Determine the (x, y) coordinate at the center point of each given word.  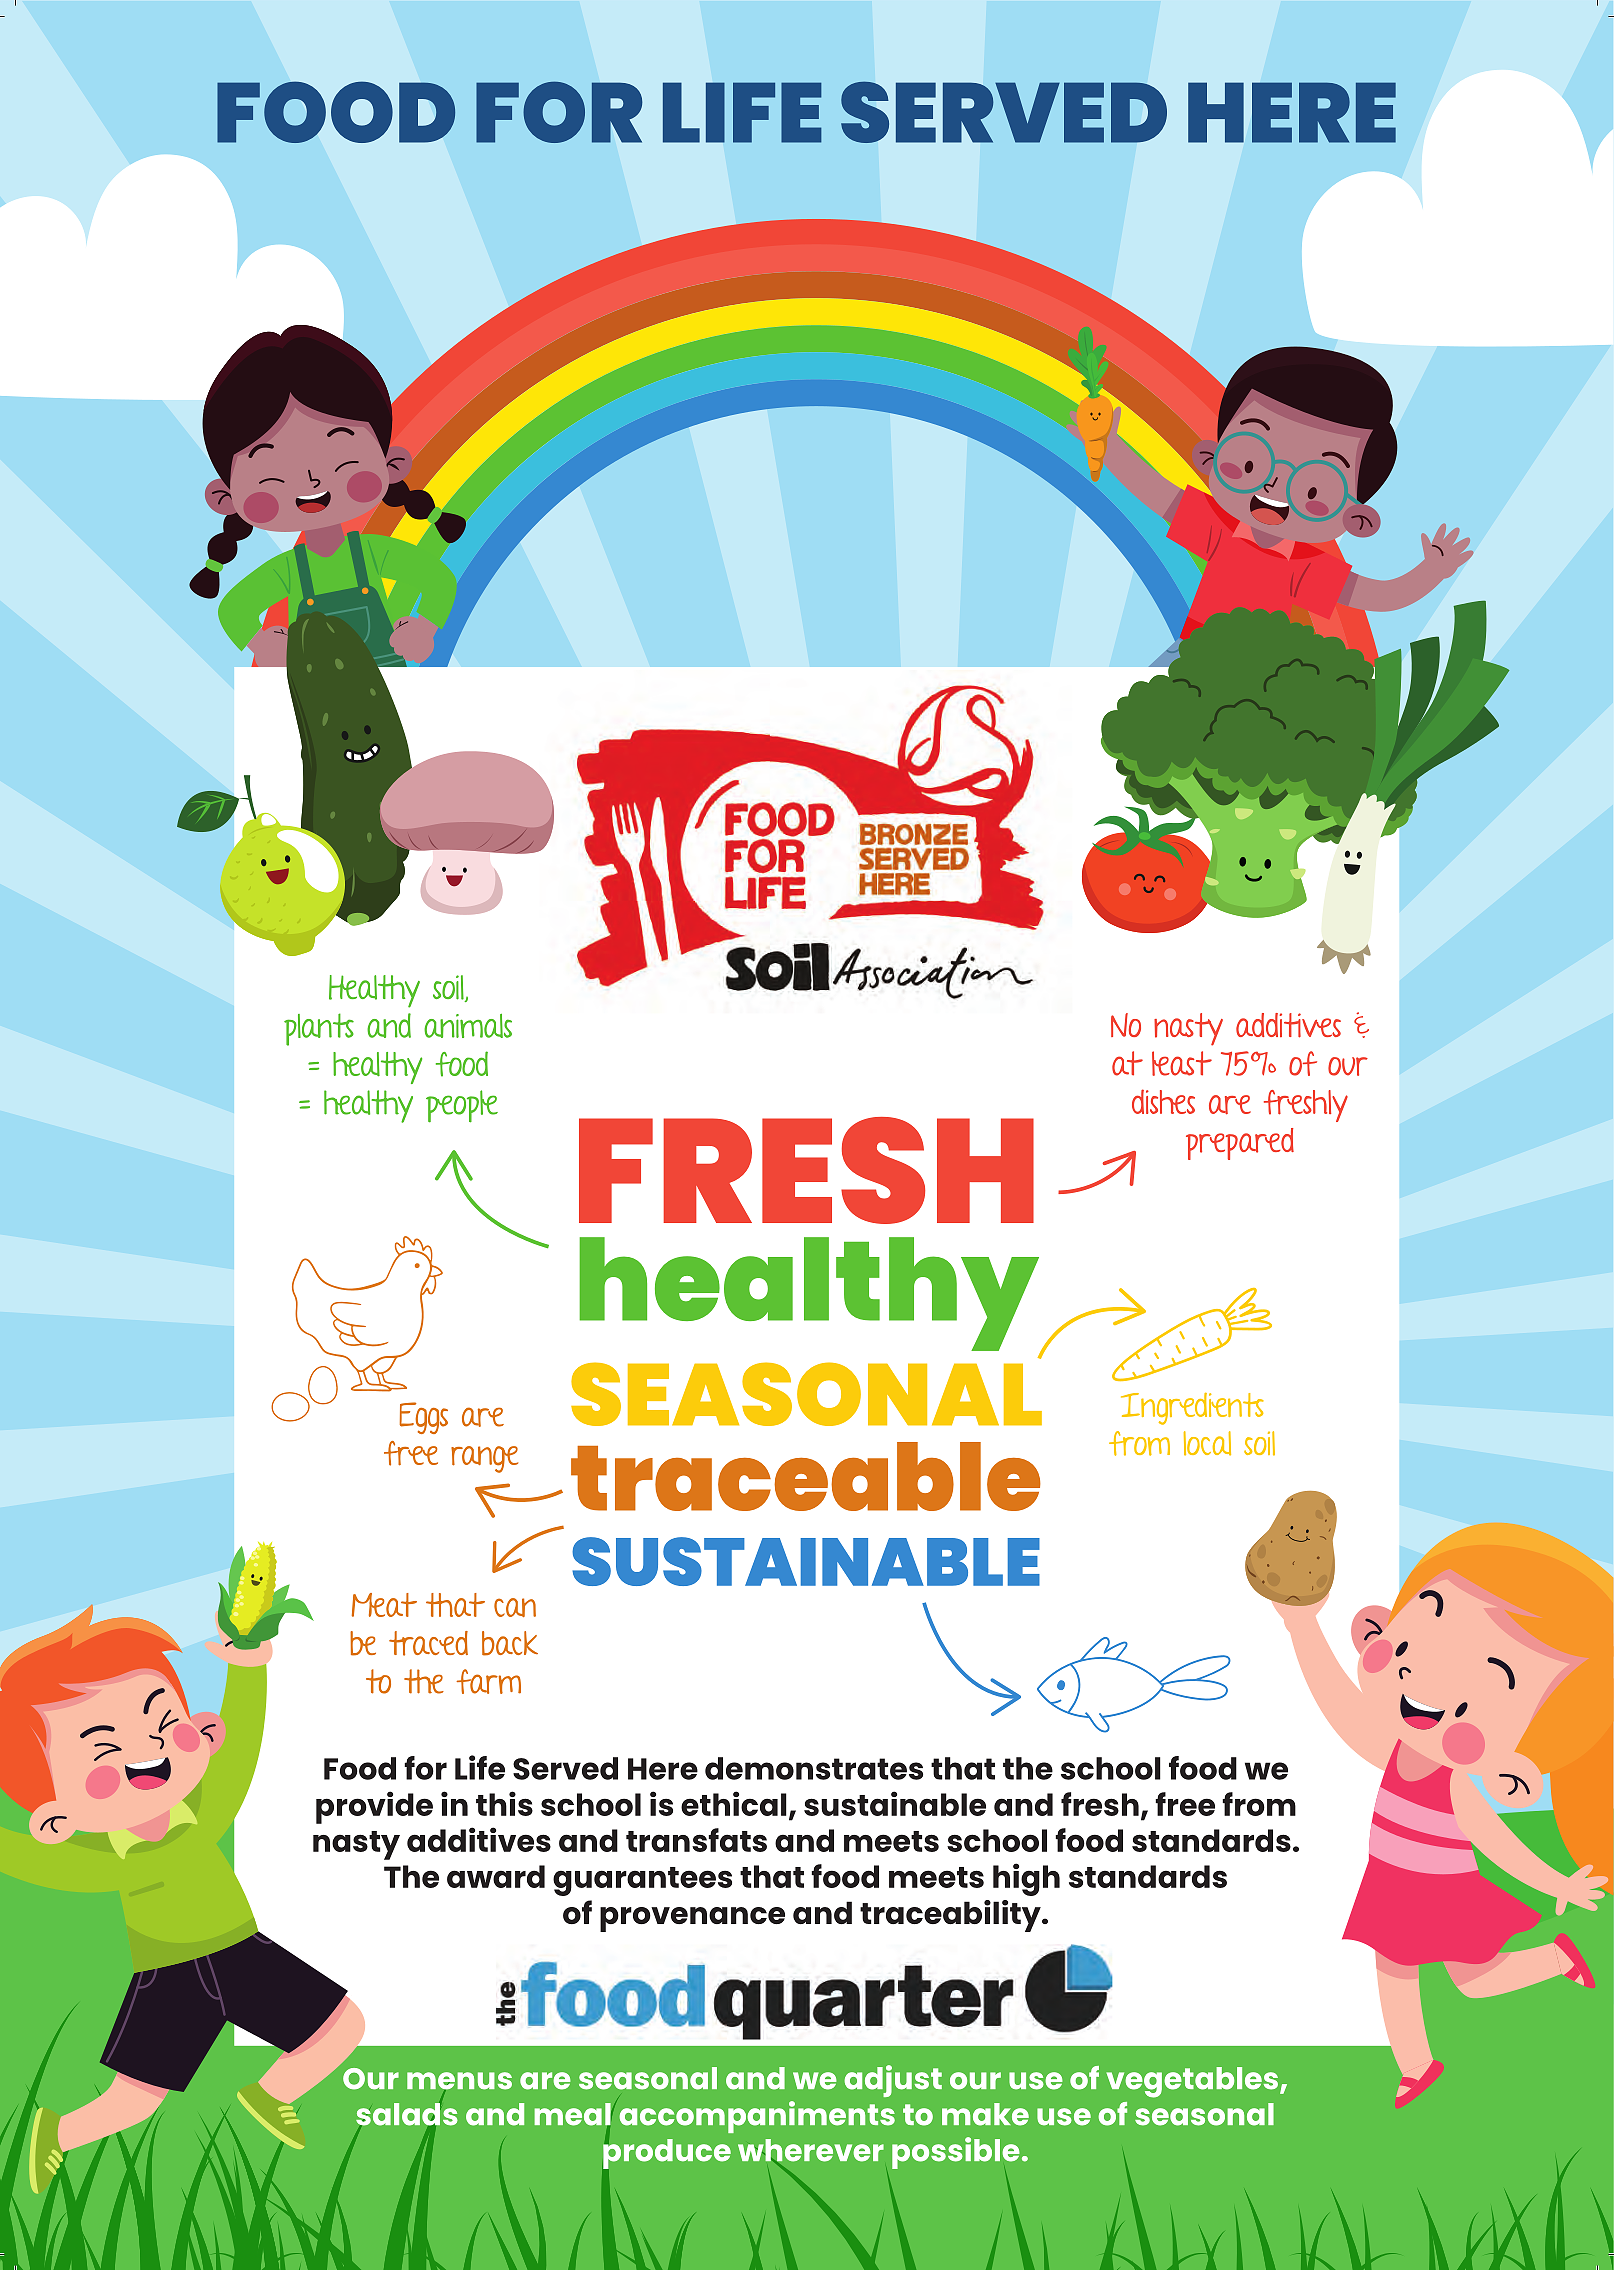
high (1026, 1879)
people (462, 1106)
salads (407, 2114)
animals (468, 1026)
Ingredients (1192, 1409)
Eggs (423, 1418)
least (1182, 1063)
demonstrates (814, 1768)
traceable (806, 1476)
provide (374, 1807)
